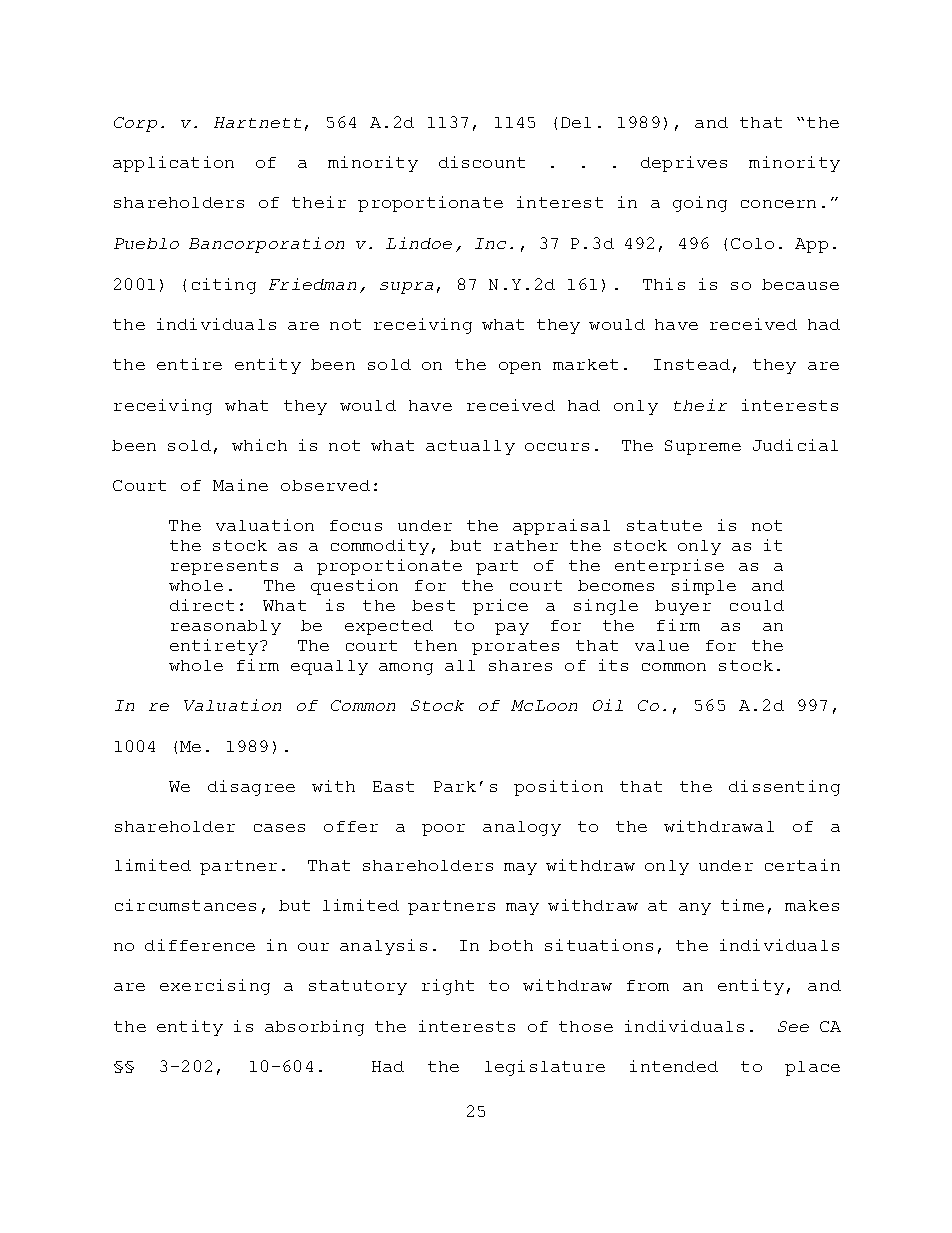  What do you see at coordinates (240, 485) in the screenshot?
I see `Maine` at bounding box center [240, 485].
